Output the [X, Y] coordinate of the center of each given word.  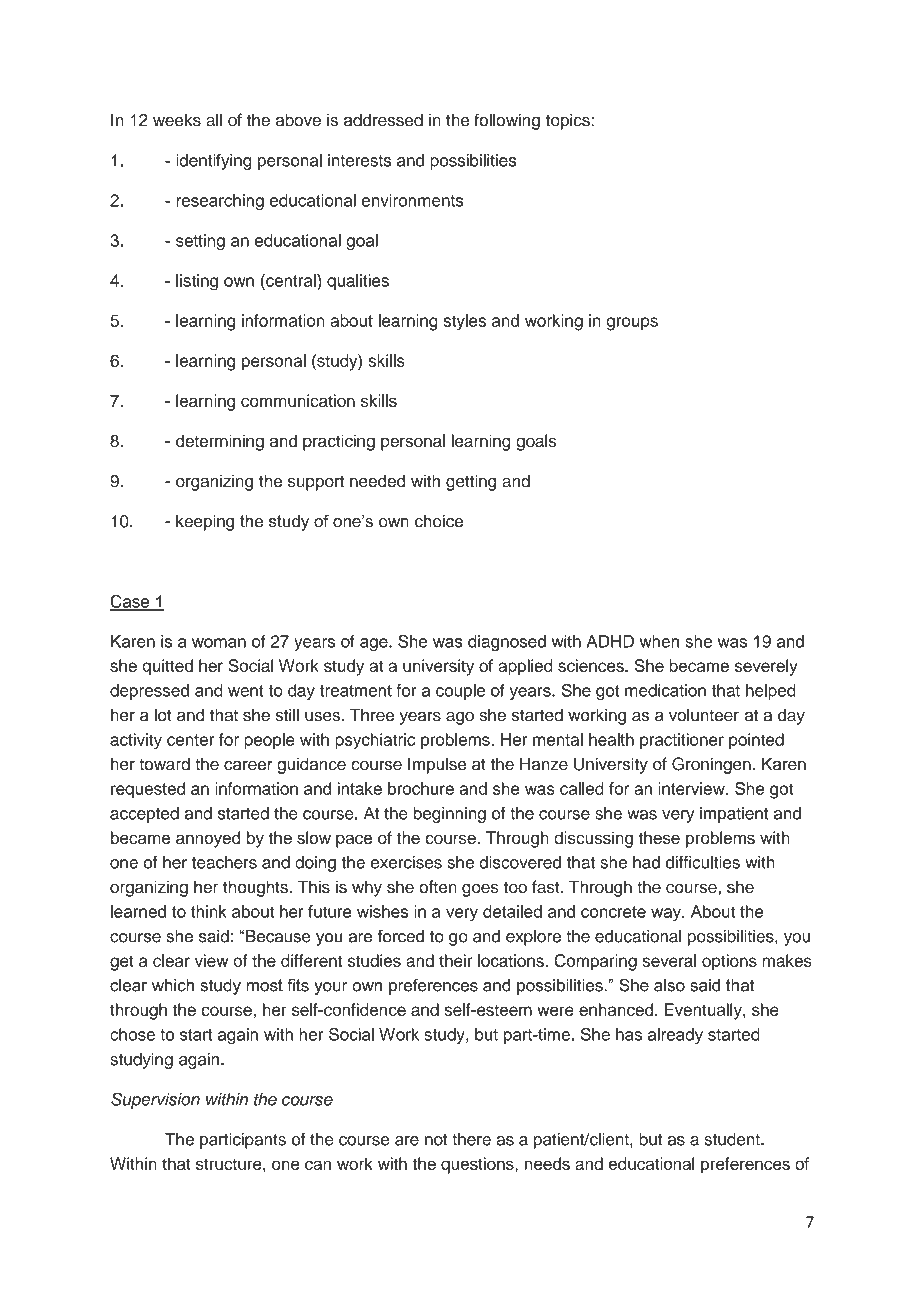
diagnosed [507, 643]
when [659, 641]
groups [632, 324]
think [209, 911]
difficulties [703, 862]
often [438, 887]
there [471, 1139]
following [507, 121]
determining [220, 442]
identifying [214, 162]
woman [219, 643]
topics [569, 121]
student [733, 1139]
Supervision [155, 1100]
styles [464, 322]
